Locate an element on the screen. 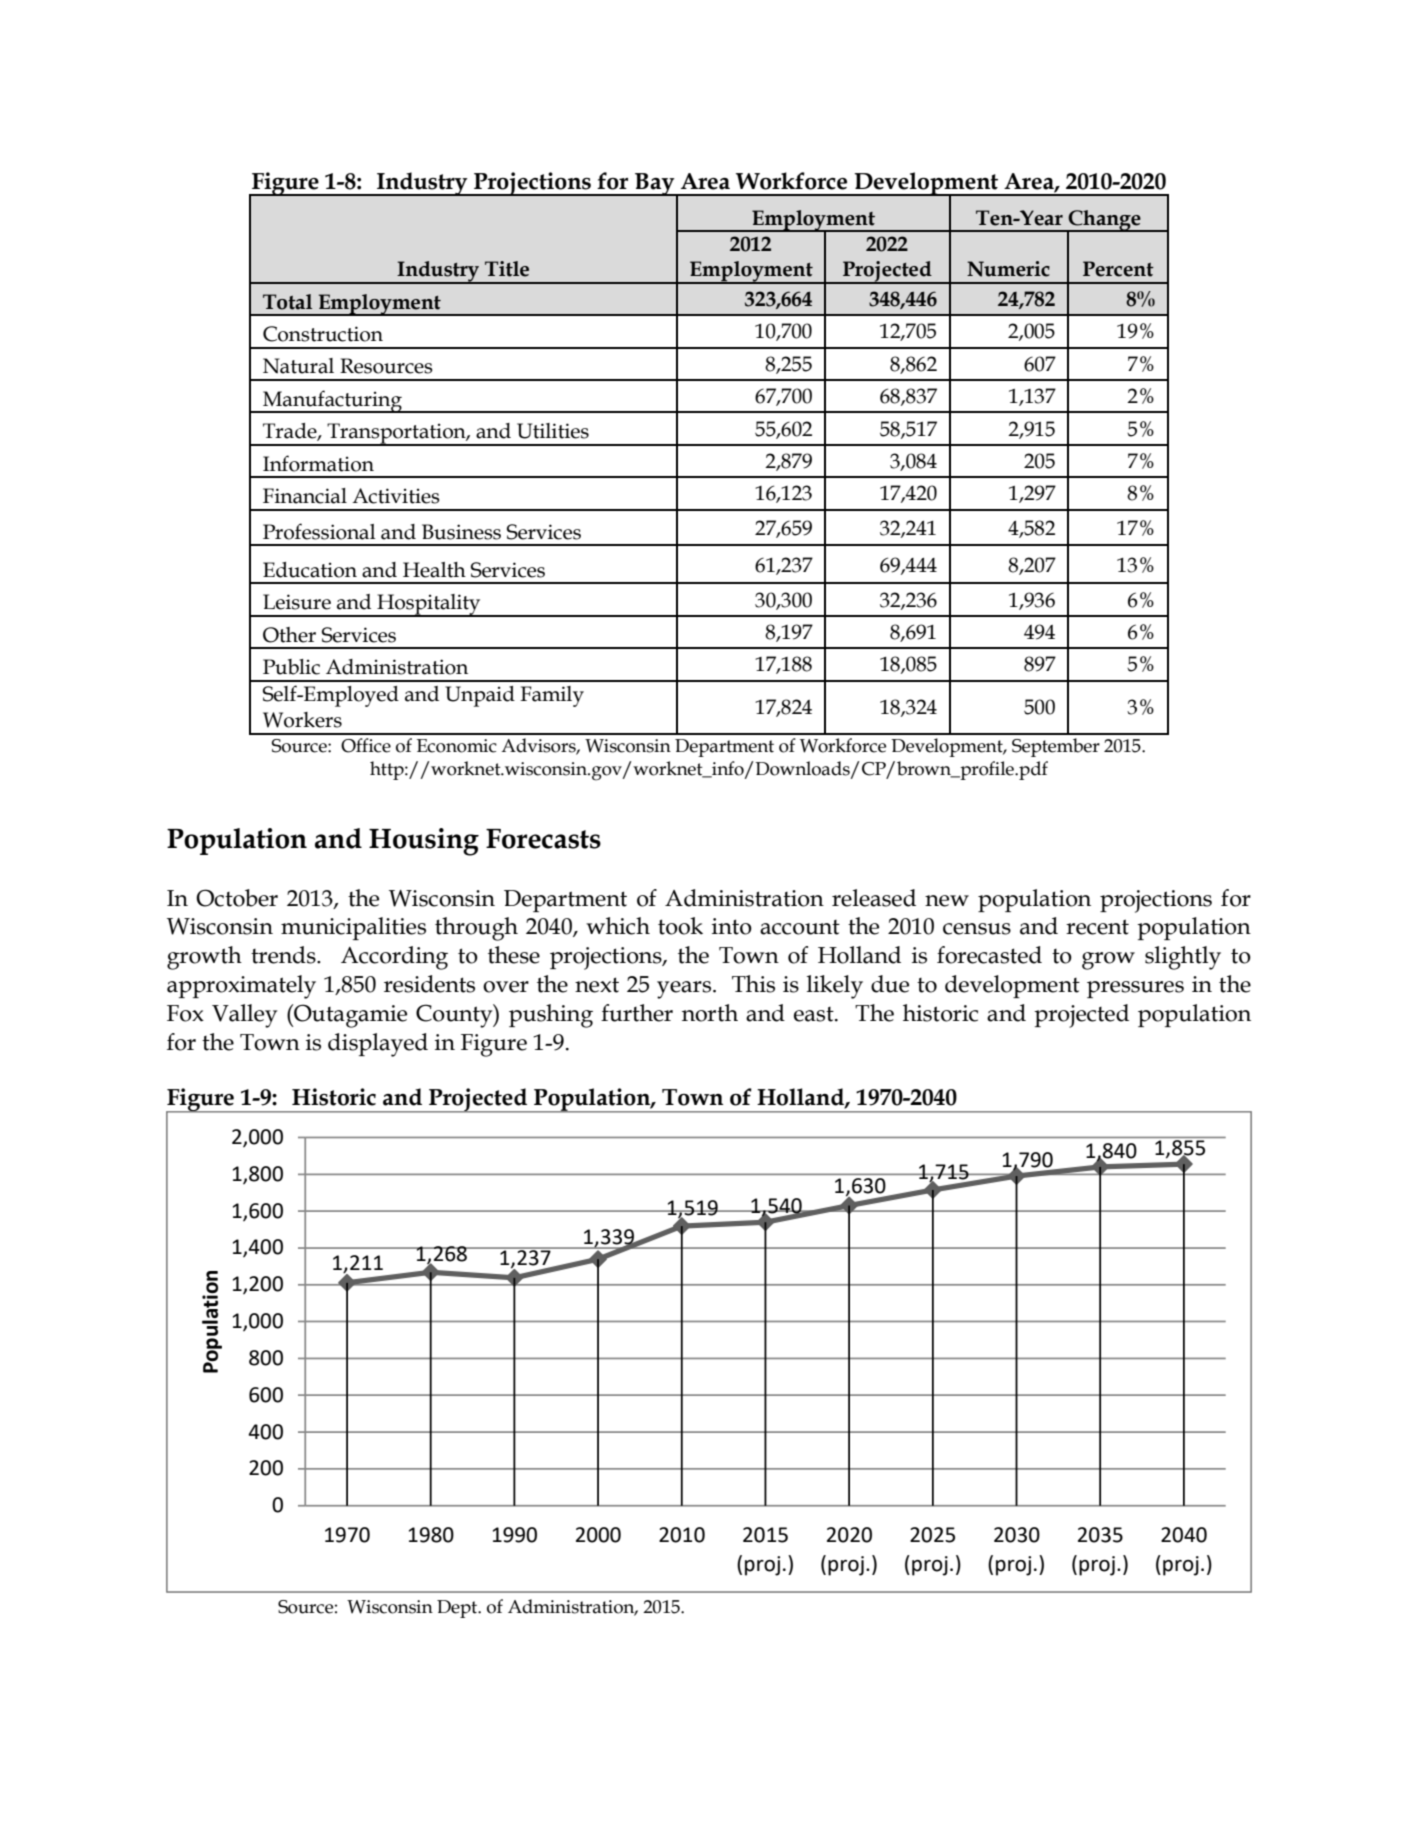  recent is located at coordinates (1097, 927).
